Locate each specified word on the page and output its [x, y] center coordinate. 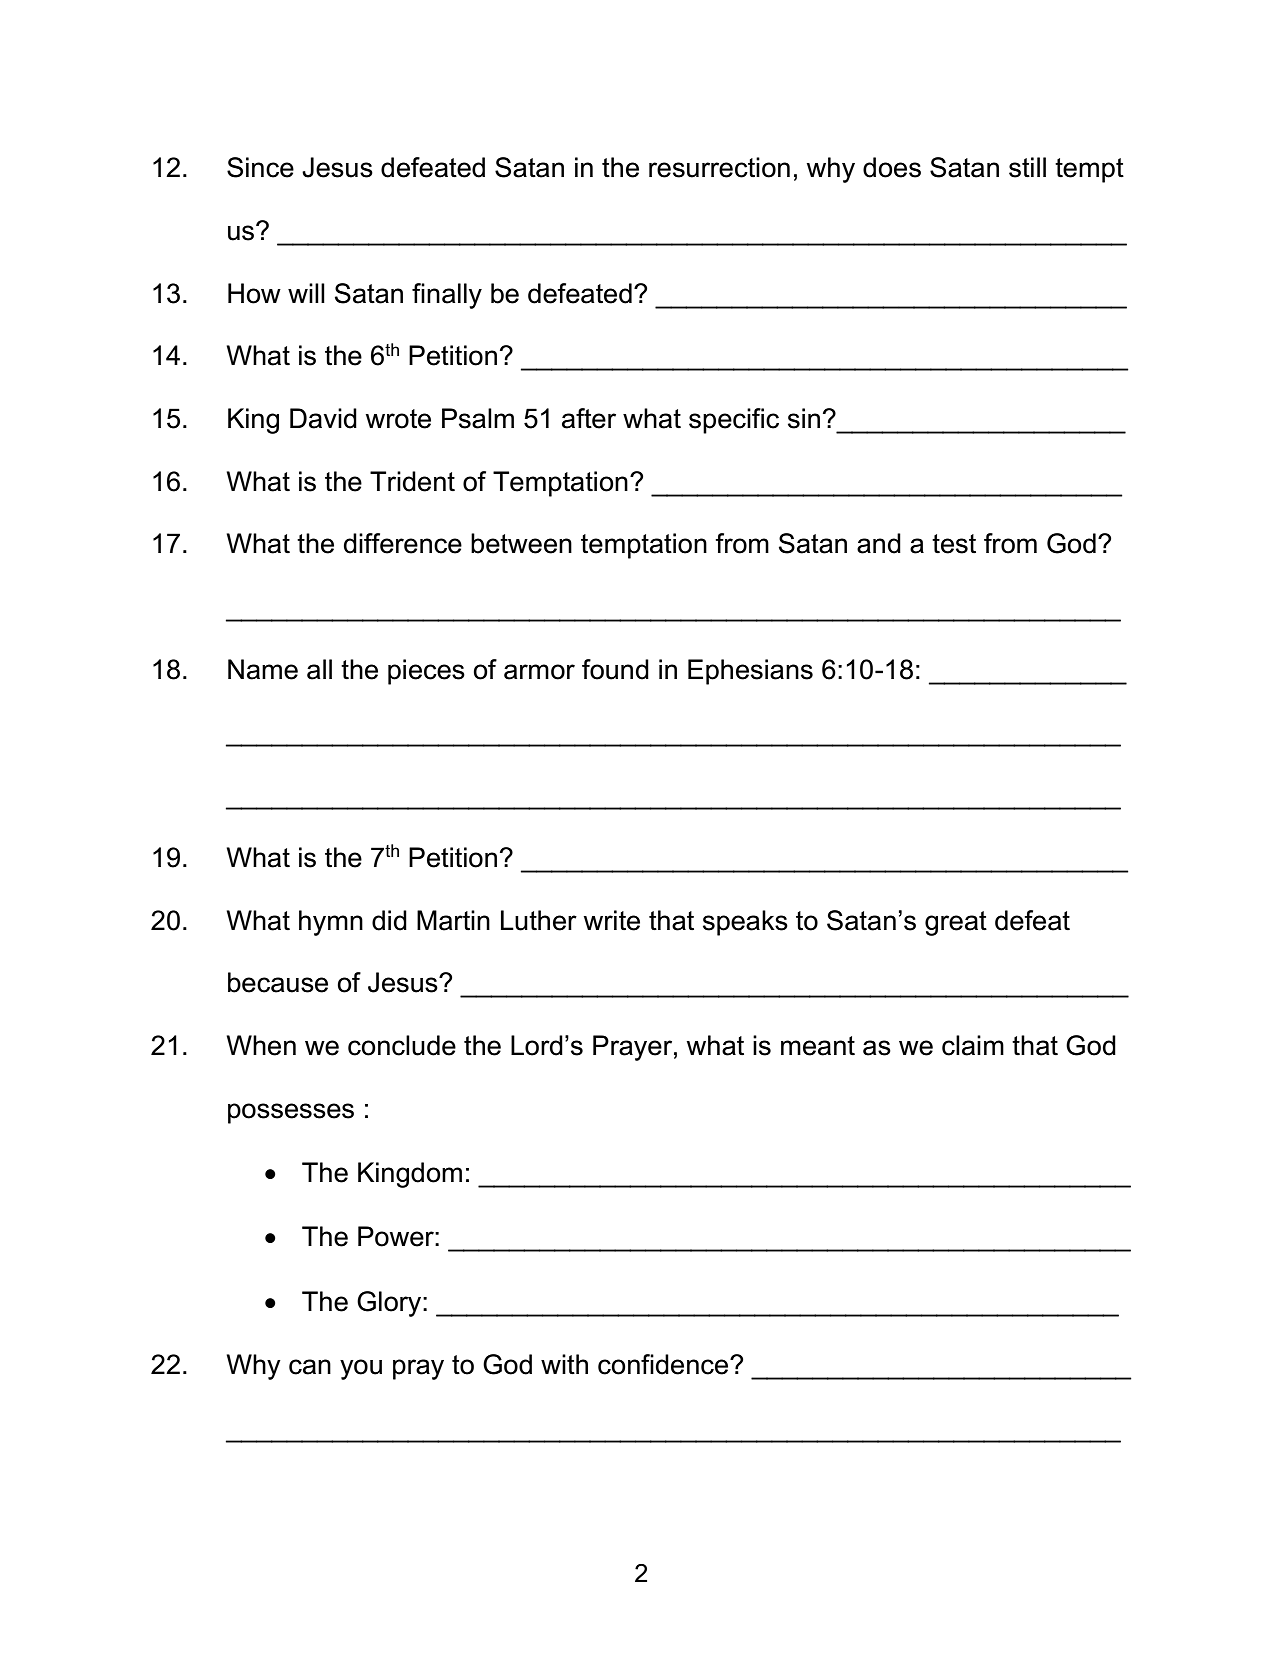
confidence [664, 1364]
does [892, 167]
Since [260, 167]
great [956, 923]
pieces [426, 672]
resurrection [719, 167]
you [361, 1369]
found [615, 669]
